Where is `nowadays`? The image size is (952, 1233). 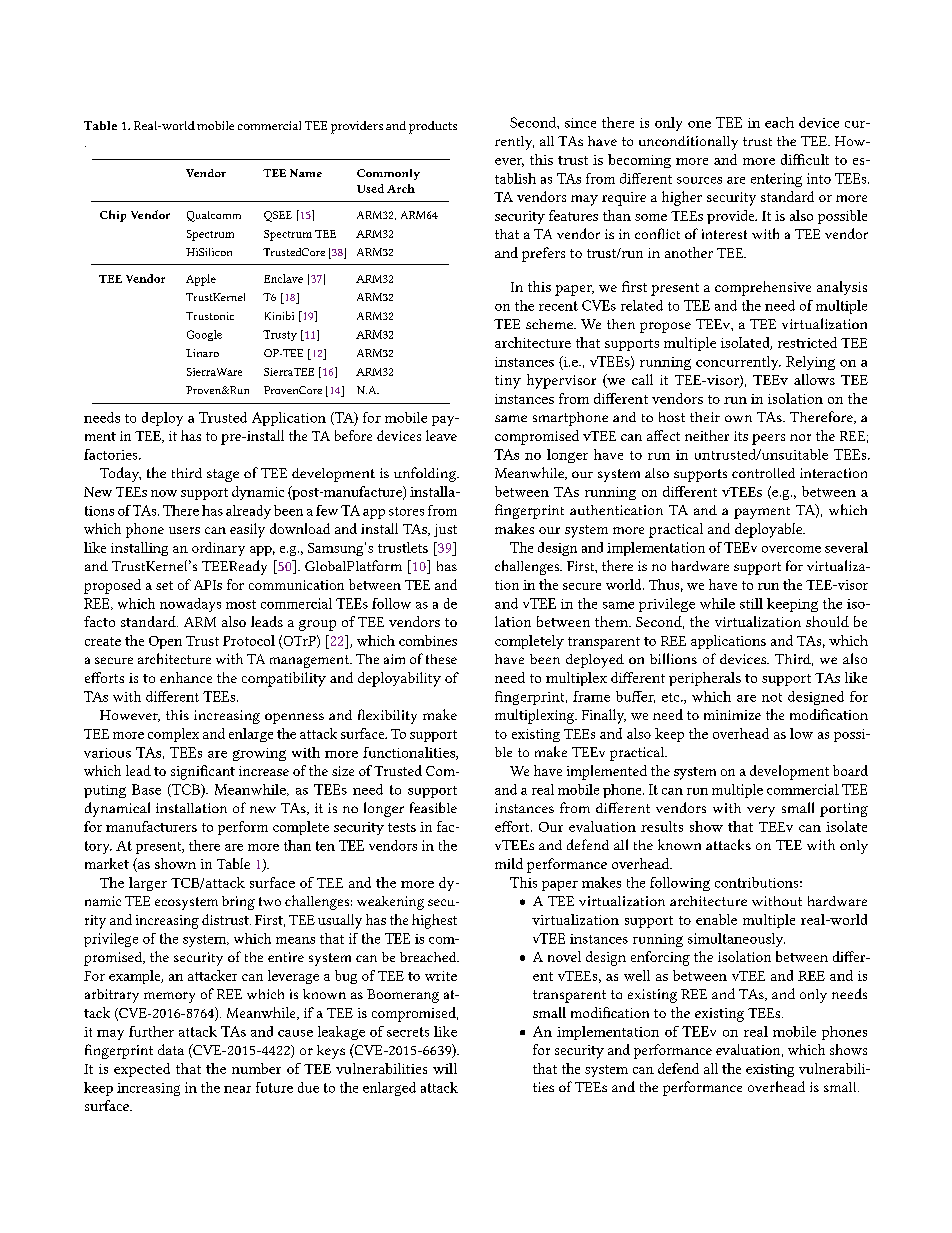
nowadays is located at coordinates (190, 605).
